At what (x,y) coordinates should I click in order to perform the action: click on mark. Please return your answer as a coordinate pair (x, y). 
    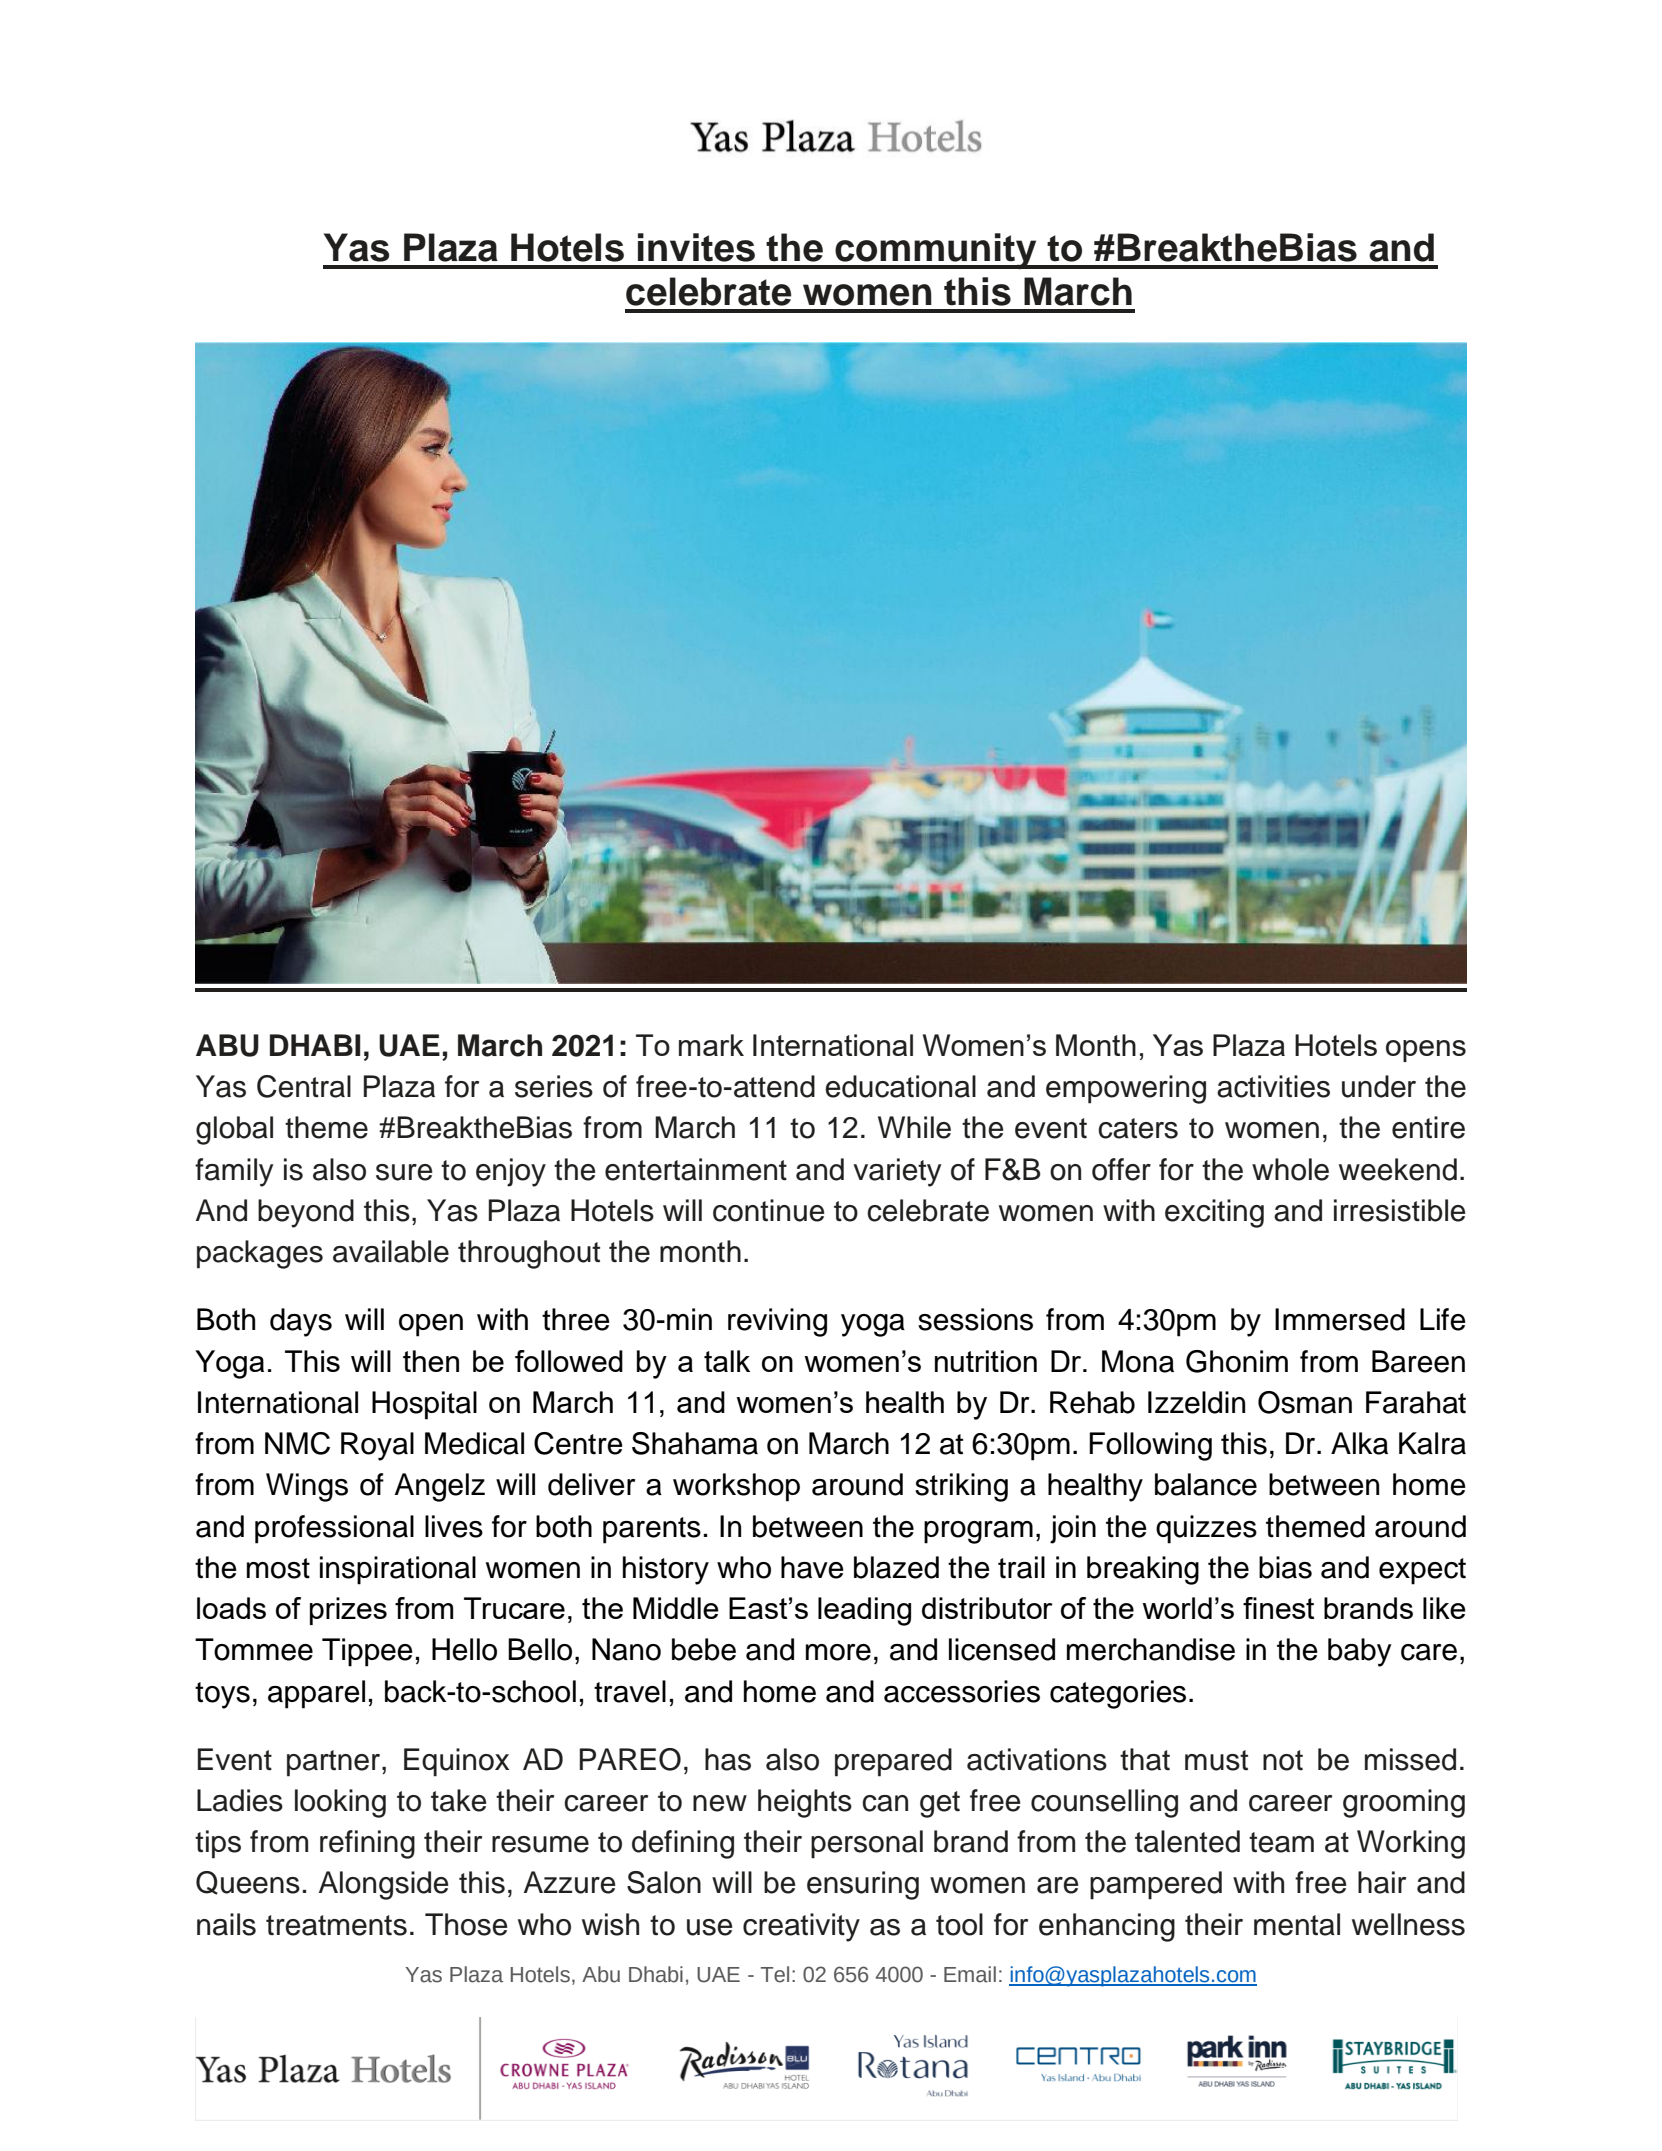
    Looking at the image, I should click on (711, 1045).
